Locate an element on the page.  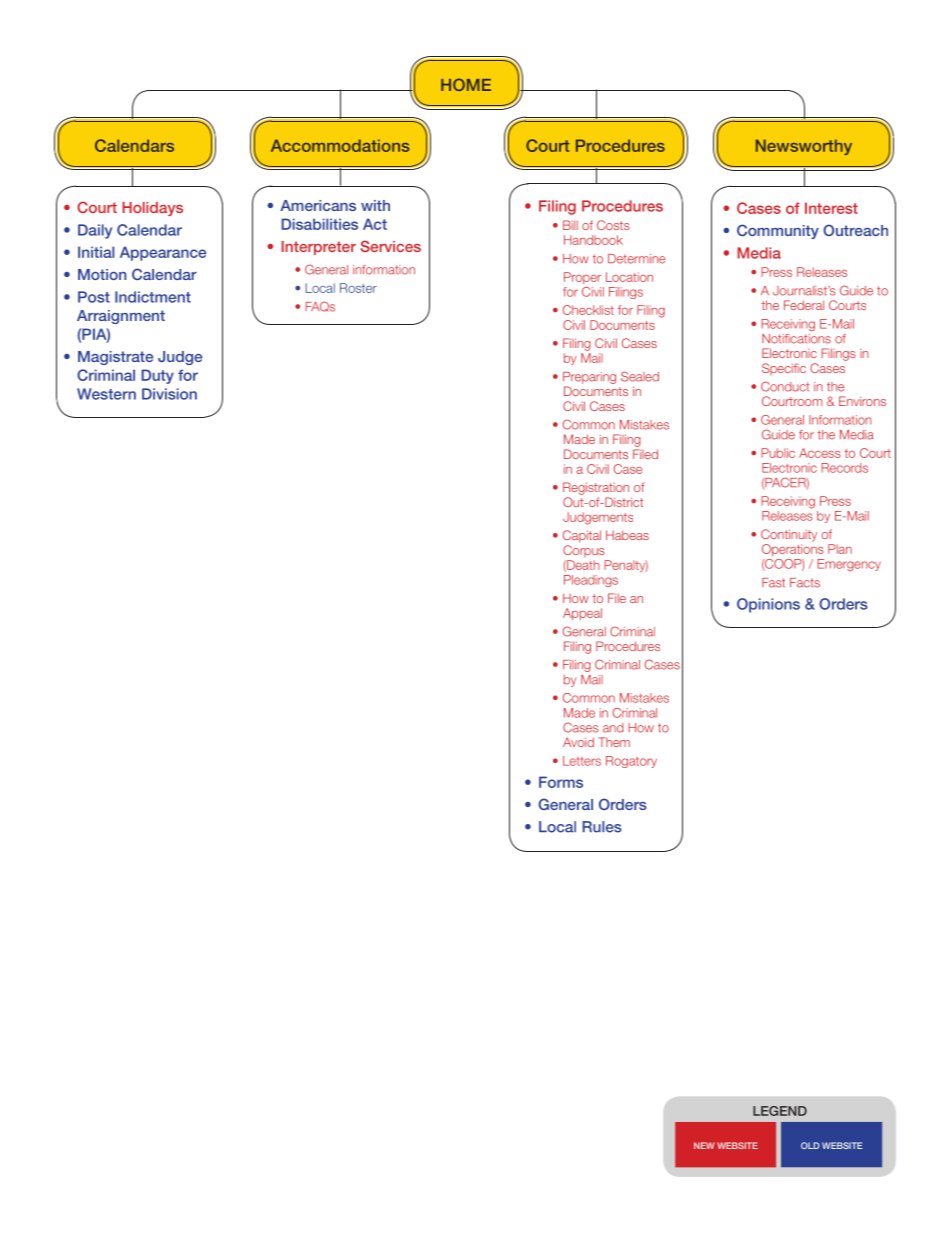
Forms is located at coordinates (561, 782).
